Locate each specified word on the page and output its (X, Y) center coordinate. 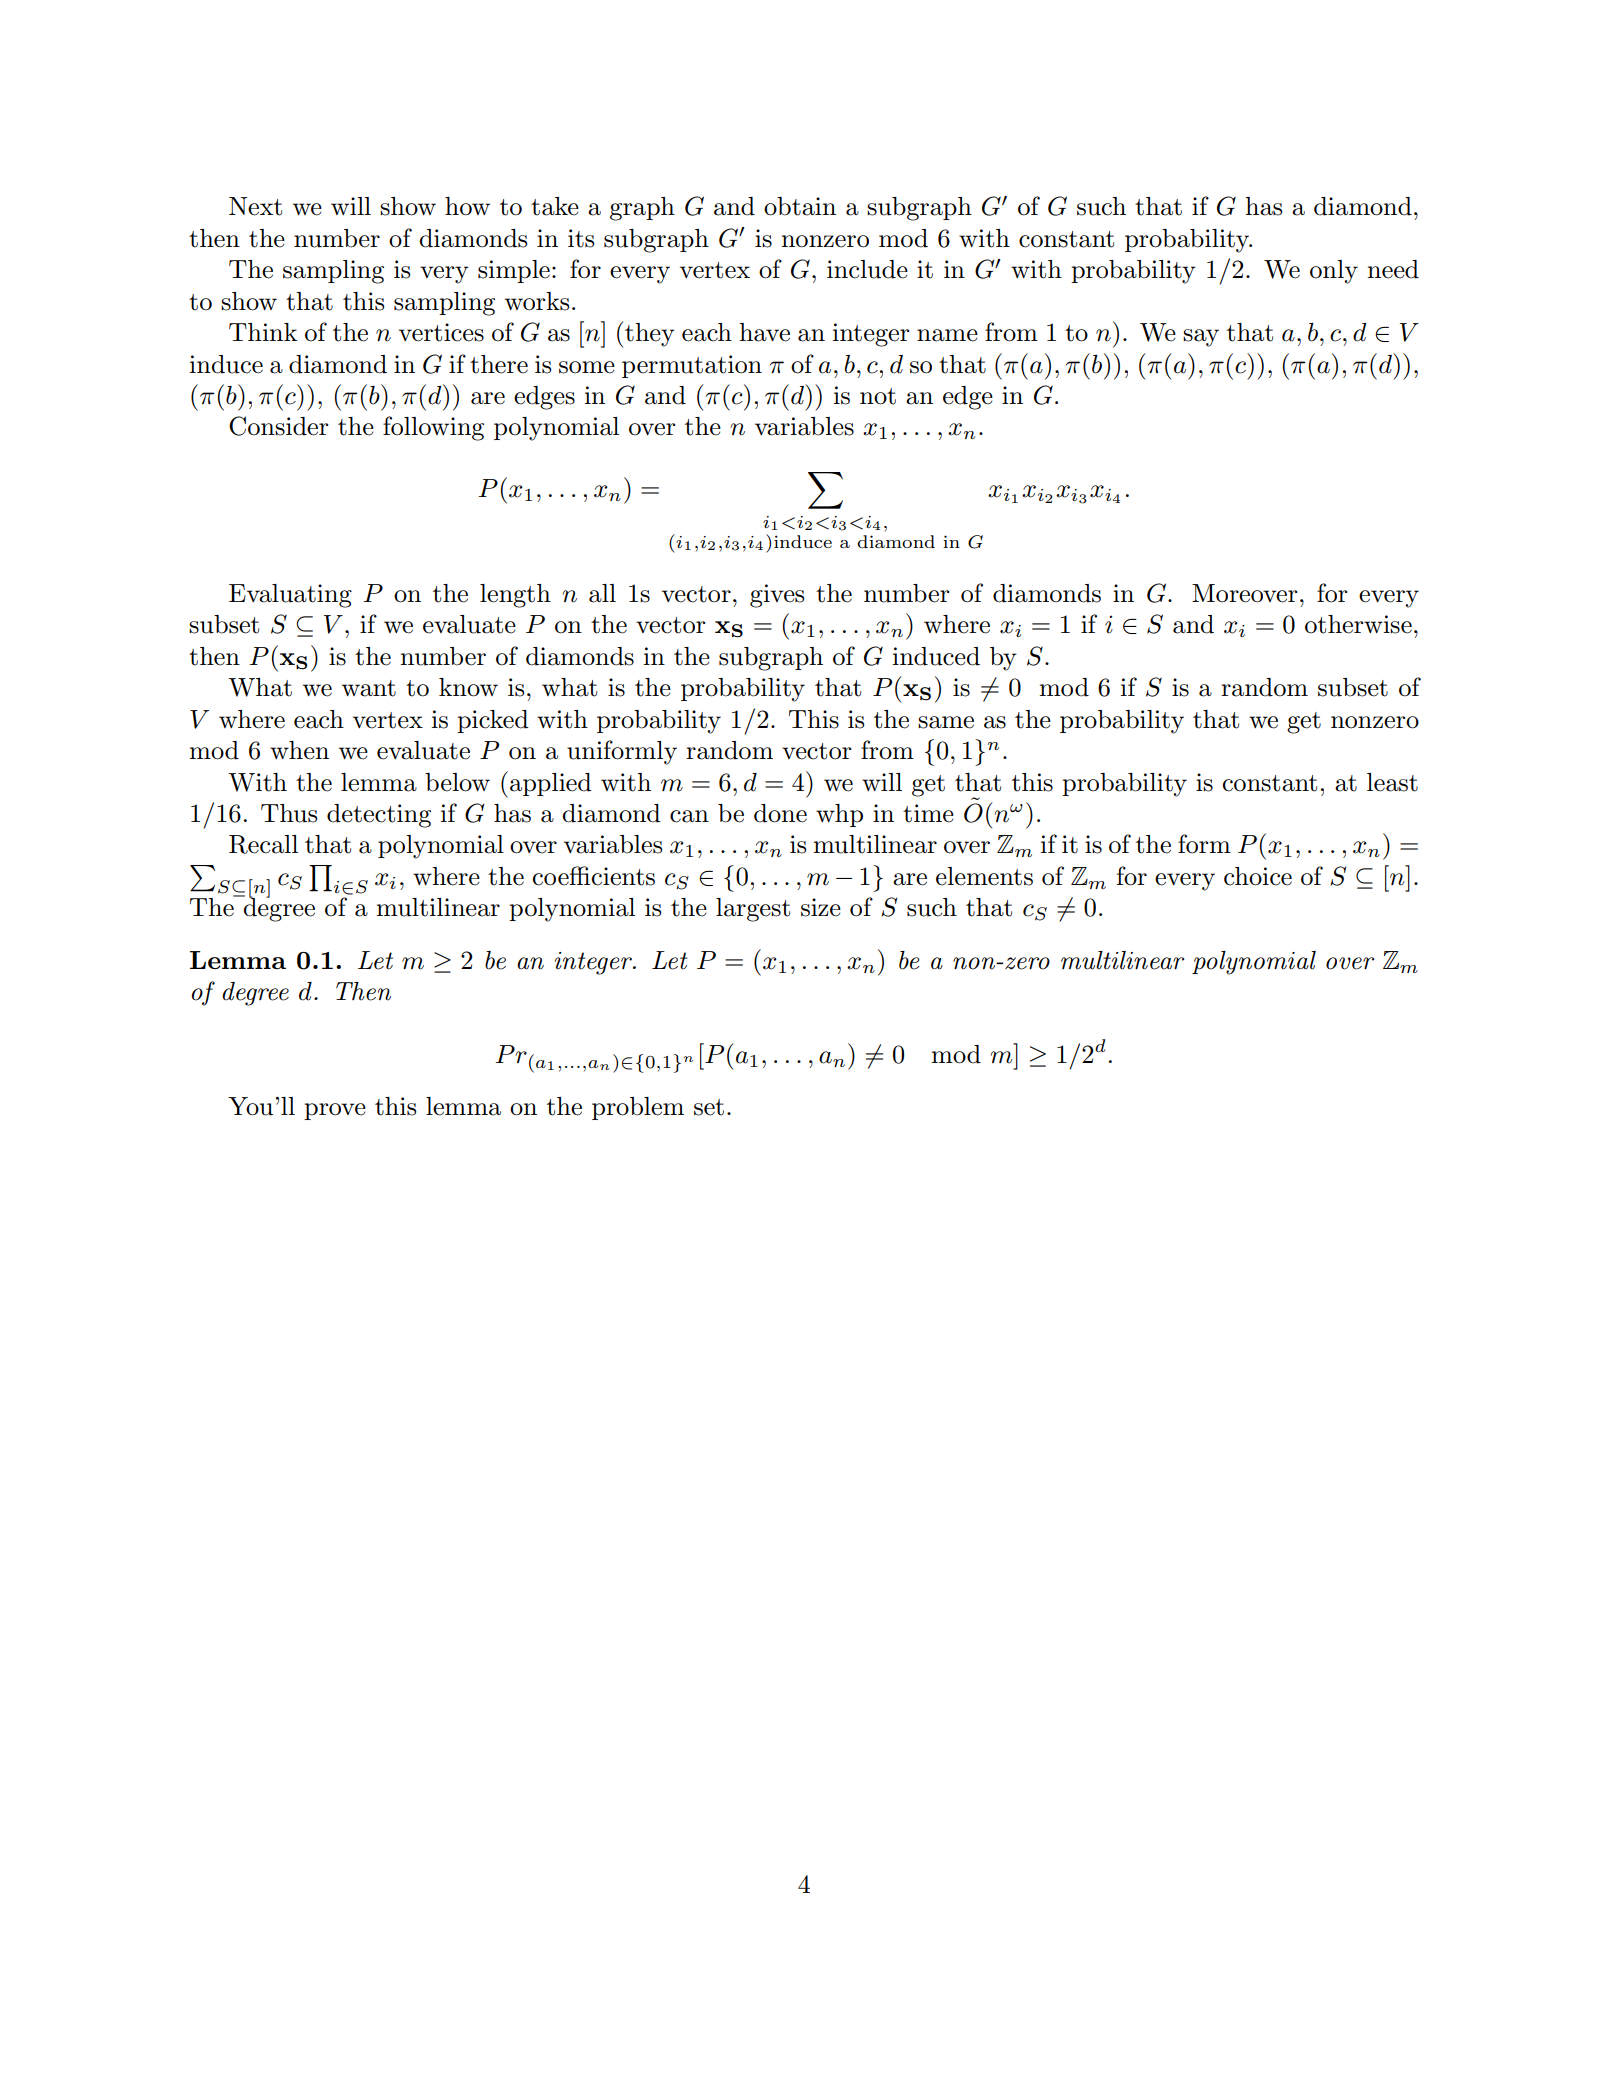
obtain (800, 206)
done (780, 813)
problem (638, 1108)
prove (335, 1111)
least (1392, 782)
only (1334, 272)
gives (777, 596)
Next (255, 206)
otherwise (1358, 624)
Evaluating (290, 596)
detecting (379, 816)
